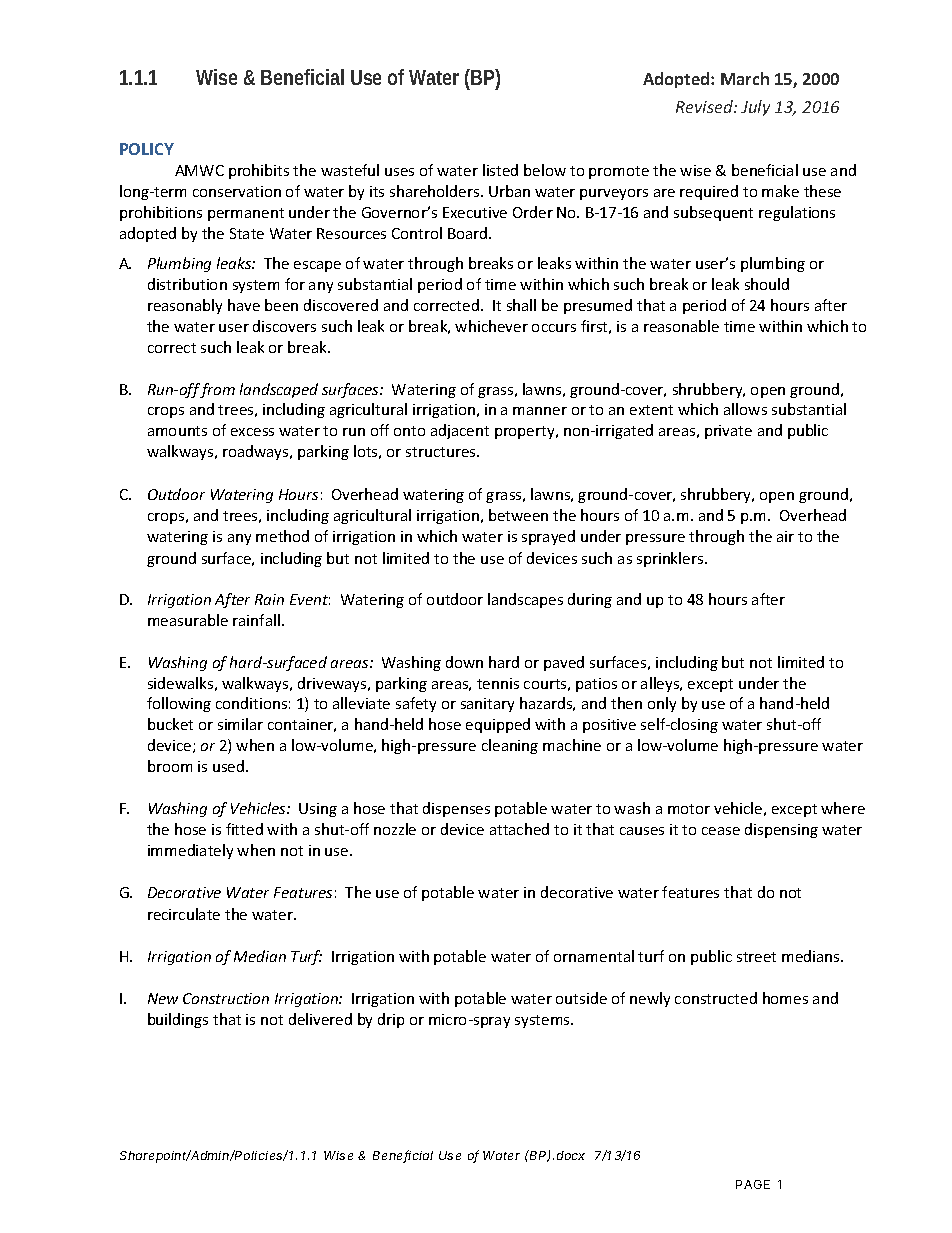 The width and height of the image is (952, 1233). Describe the element at coordinates (259, 171) in the image. I see `prohibits` at that location.
